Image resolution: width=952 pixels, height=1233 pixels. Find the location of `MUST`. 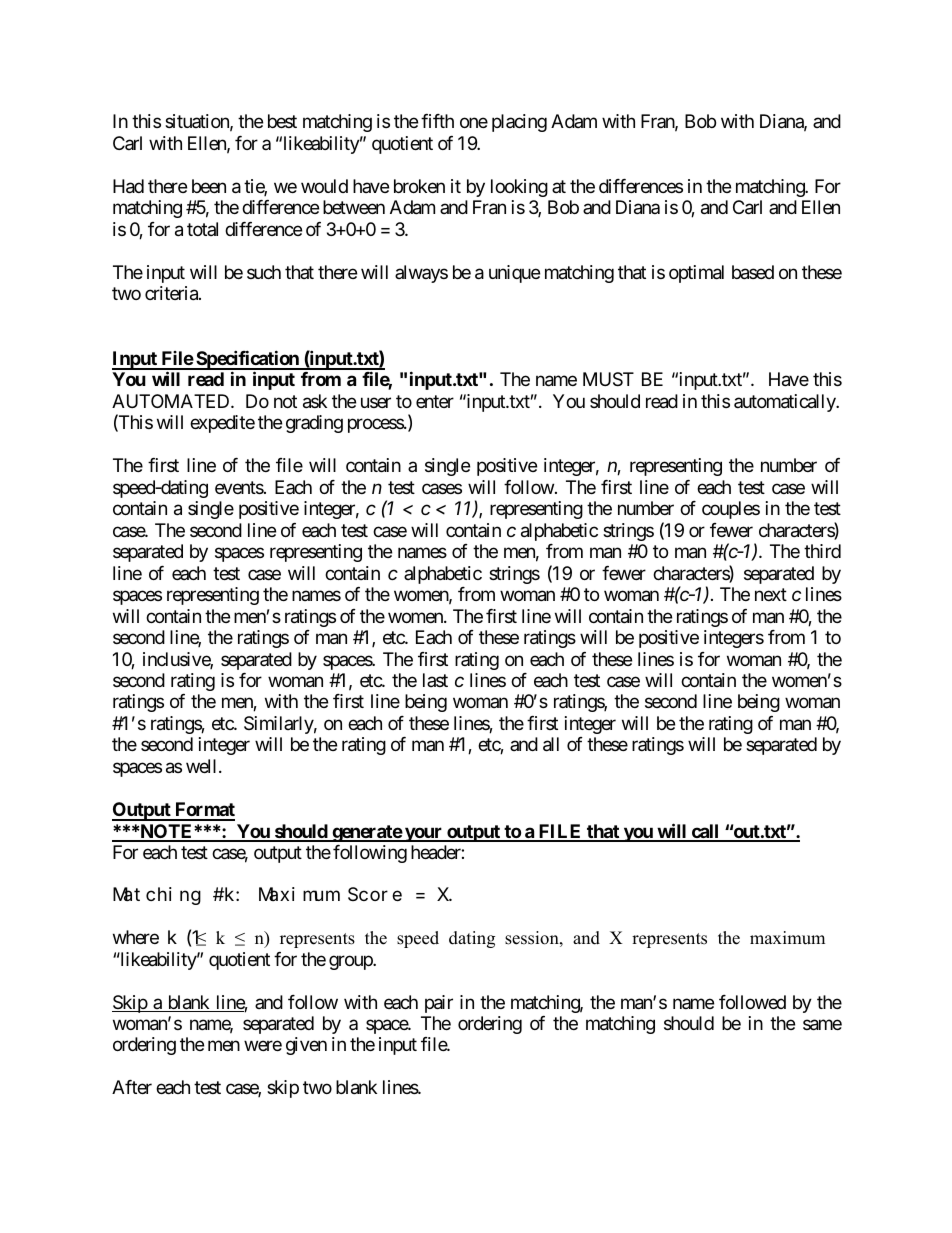

MUST is located at coordinates (608, 379).
